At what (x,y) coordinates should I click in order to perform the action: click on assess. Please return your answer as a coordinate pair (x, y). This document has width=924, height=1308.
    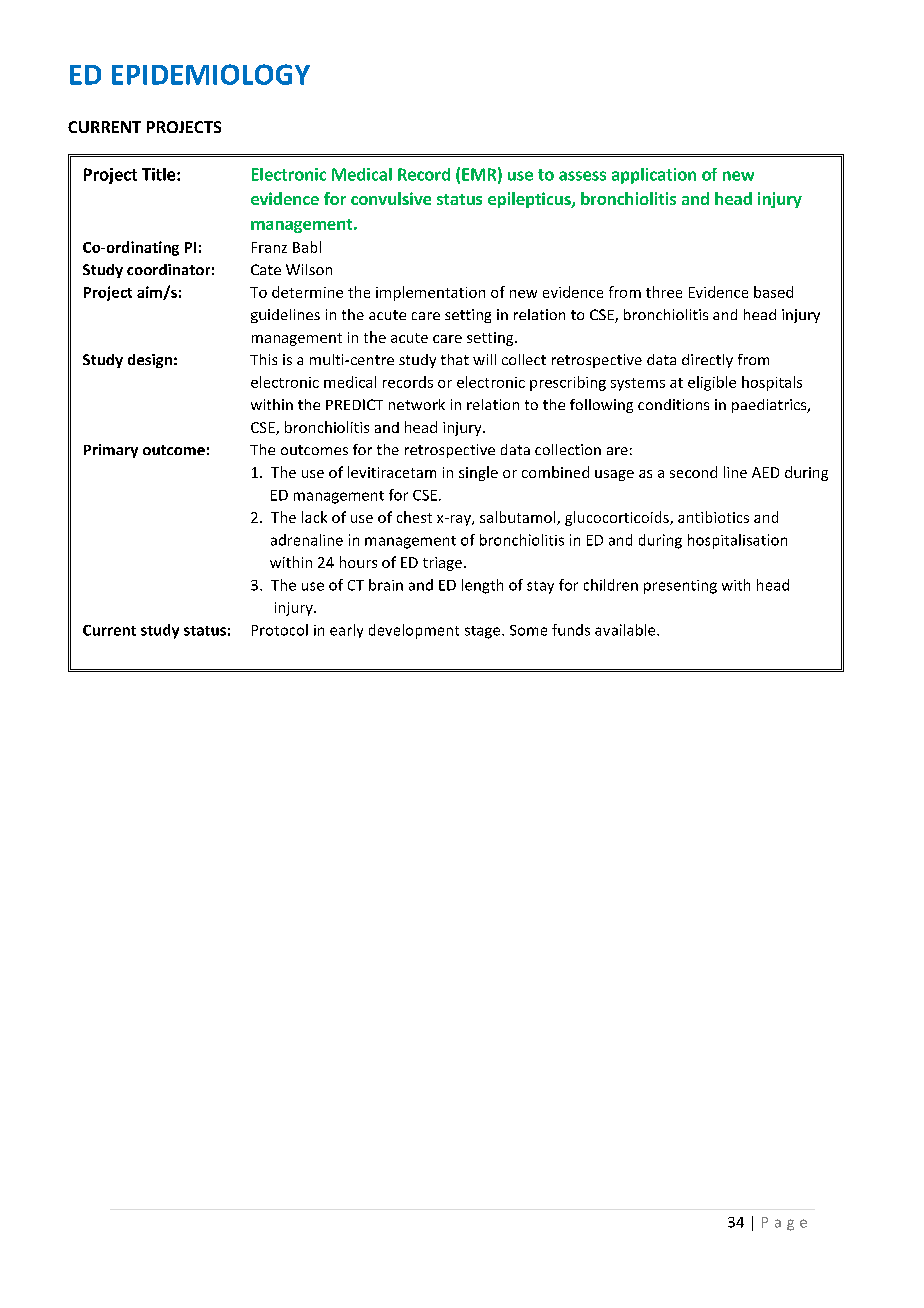
    Looking at the image, I should click on (582, 176).
